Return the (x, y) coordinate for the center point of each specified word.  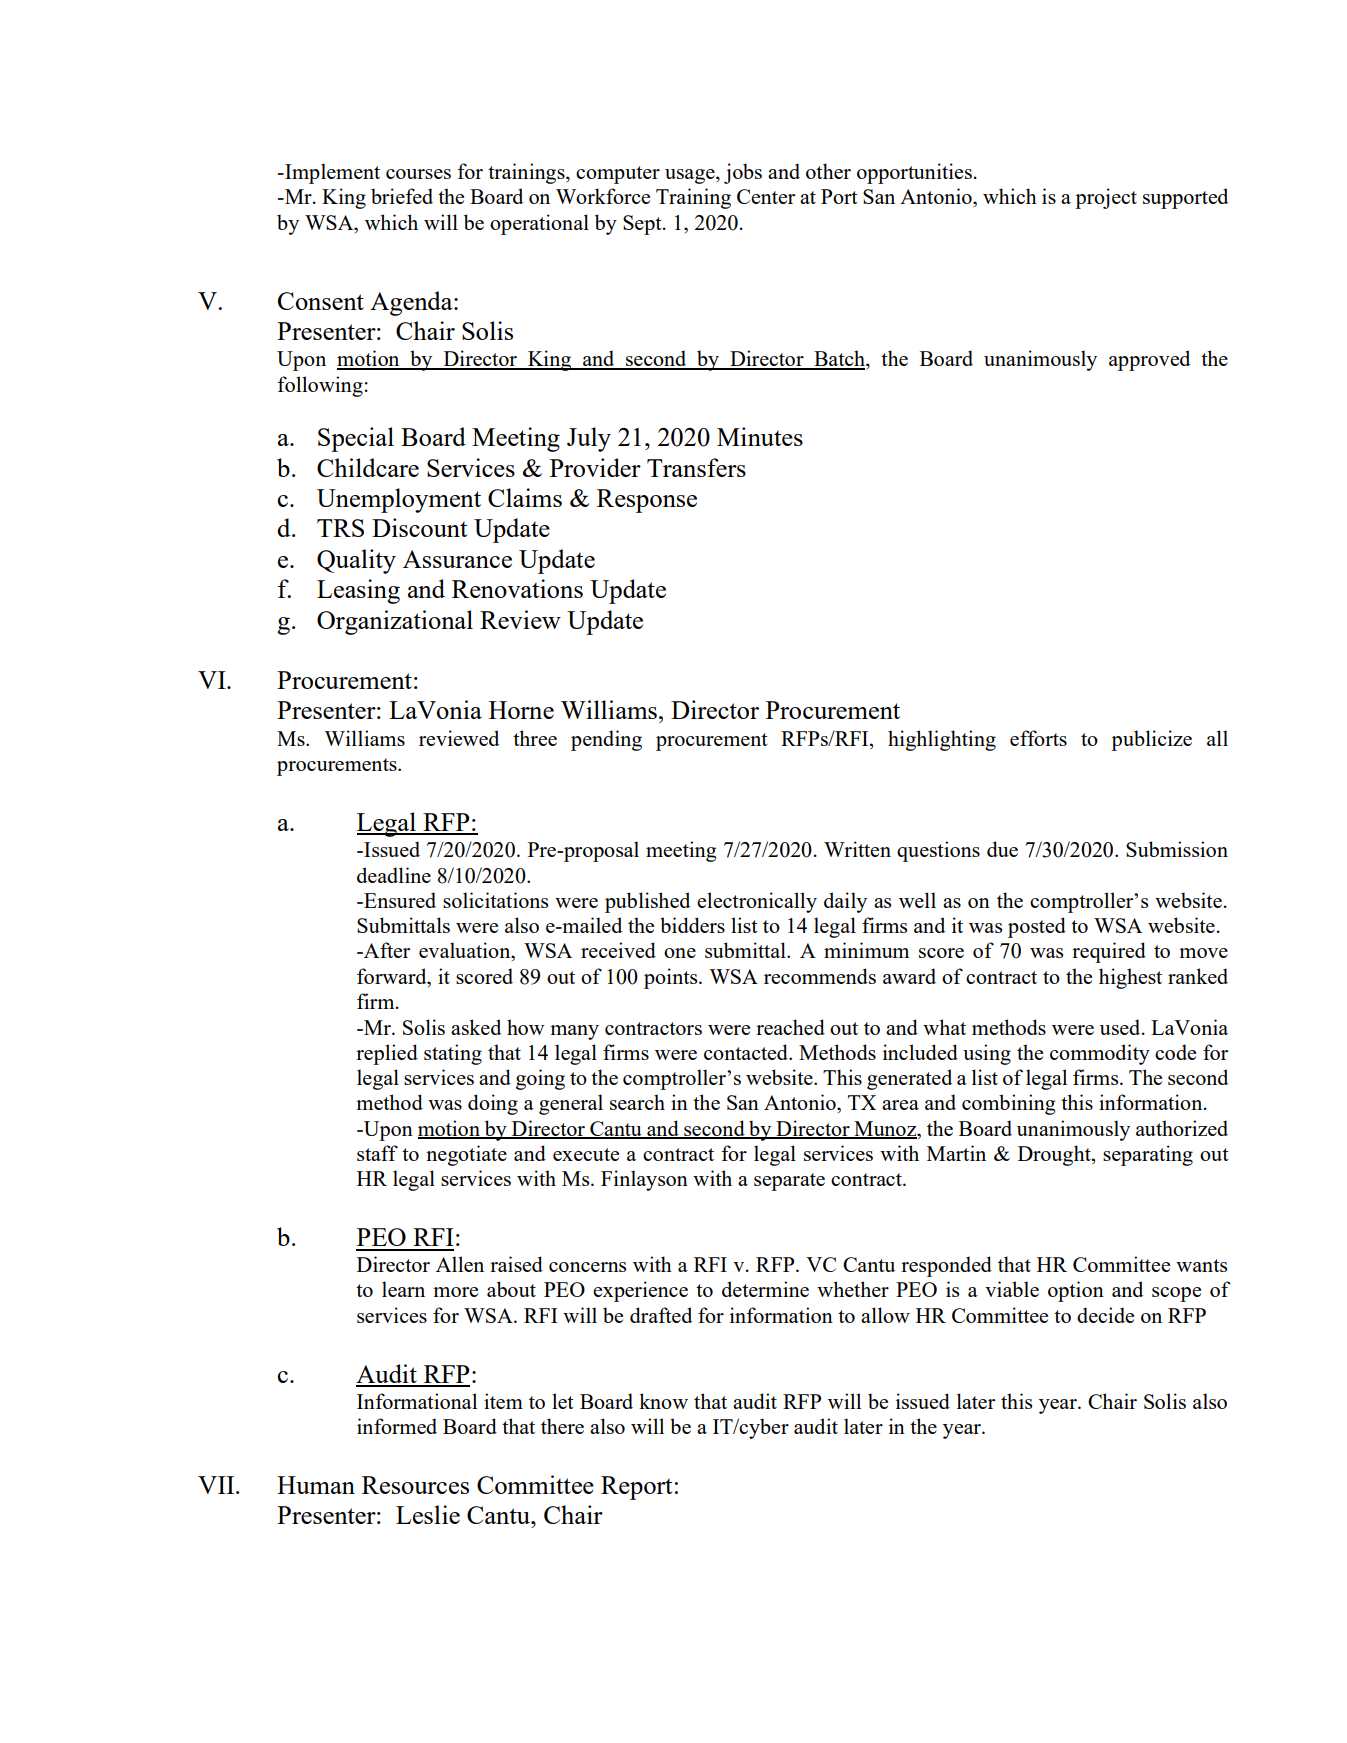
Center (766, 196)
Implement (331, 173)
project (1106, 198)
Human (316, 1485)
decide (1105, 1315)
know (663, 1401)
